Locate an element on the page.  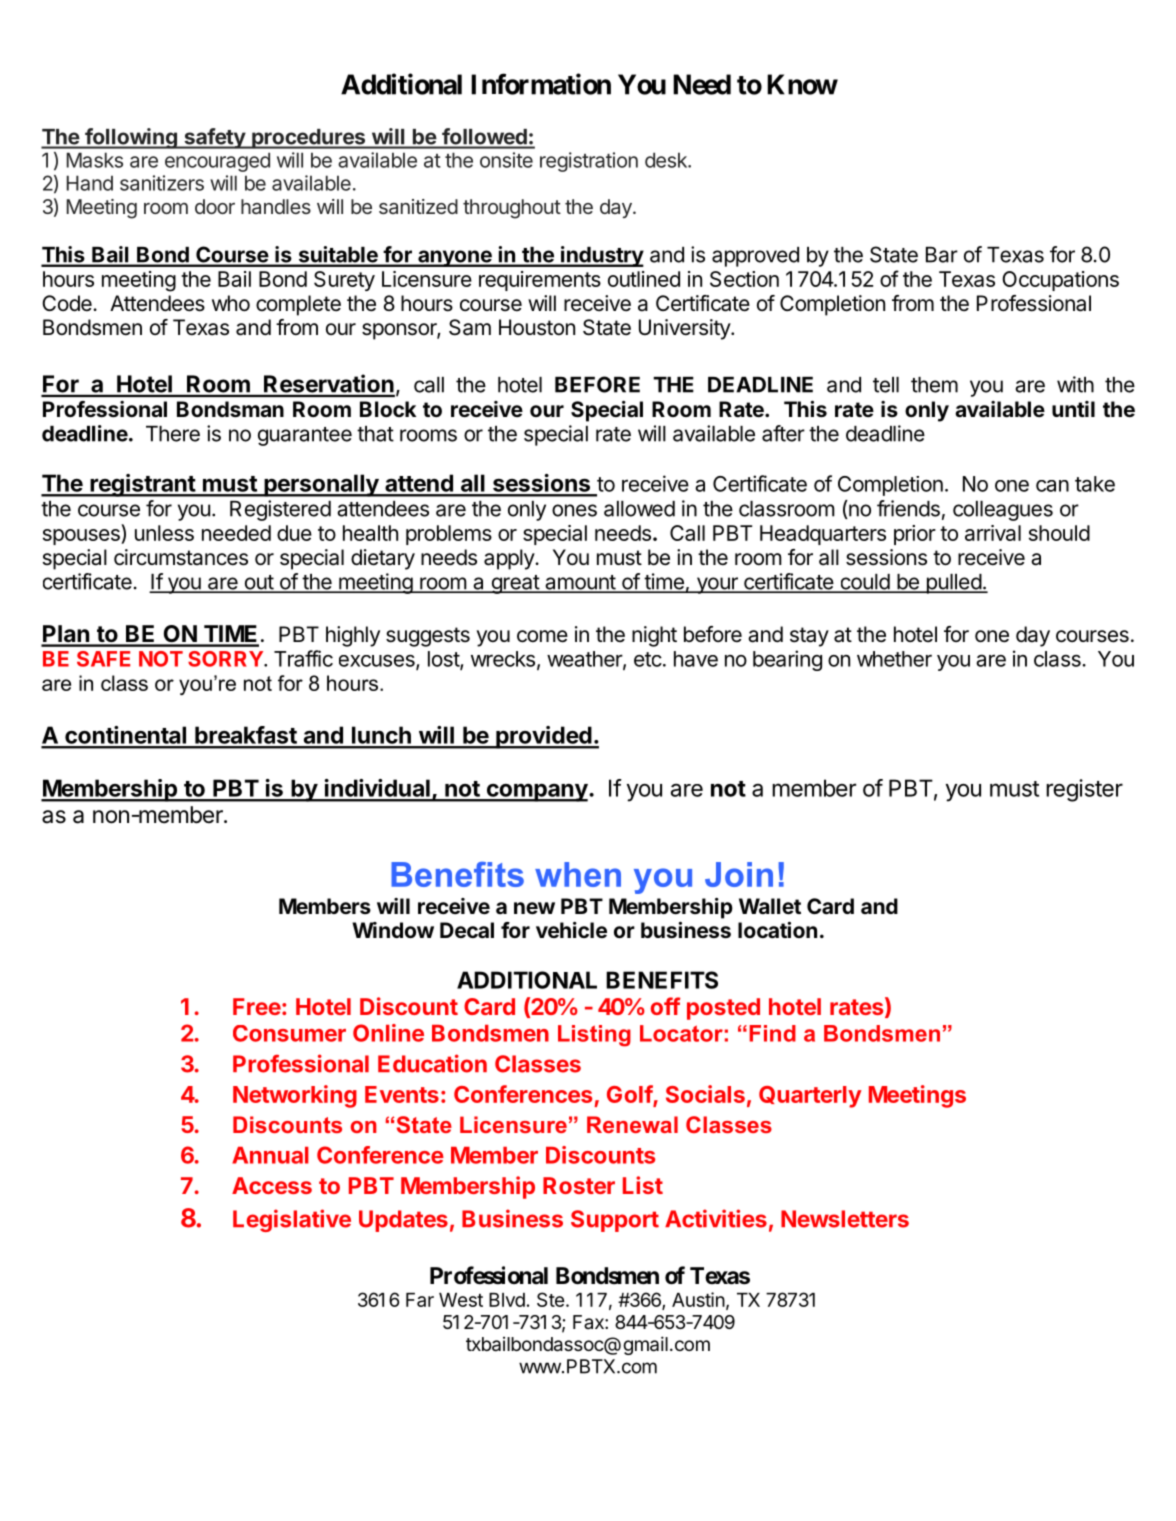
Window is located at coordinates (393, 930).
